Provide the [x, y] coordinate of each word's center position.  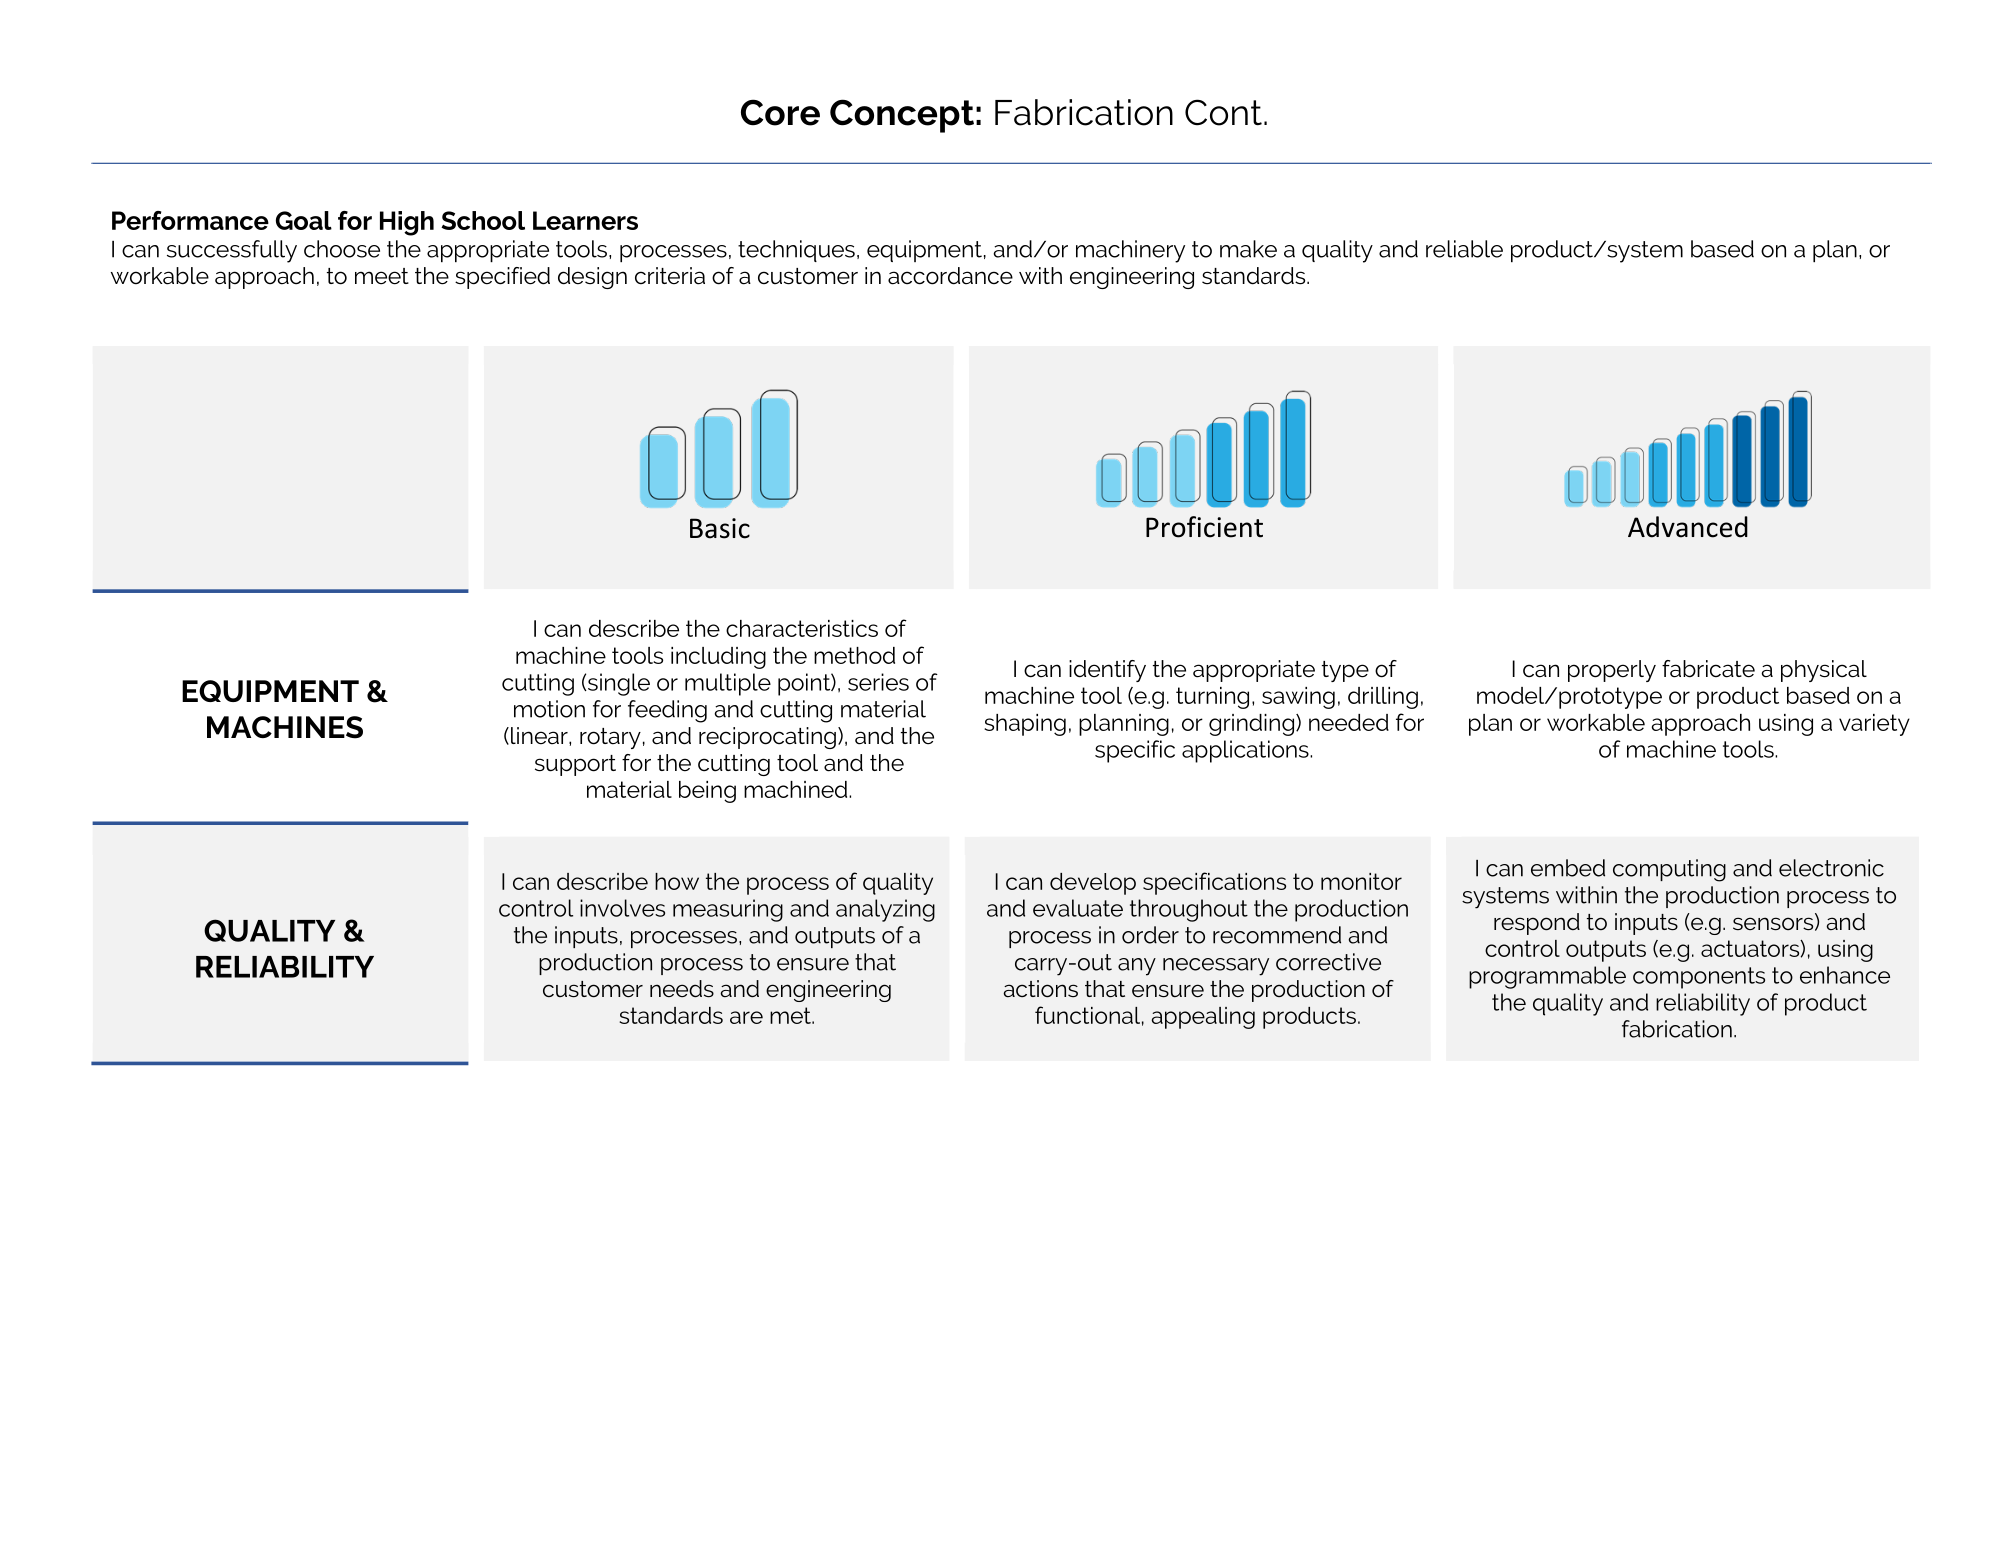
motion [549, 709]
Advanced [1688, 527]
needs [682, 989]
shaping [1025, 725]
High [407, 223]
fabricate [1708, 669]
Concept [902, 116]
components [1699, 978]
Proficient [1204, 527]
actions [1040, 989]
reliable [1464, 249]
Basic [720, 528]
